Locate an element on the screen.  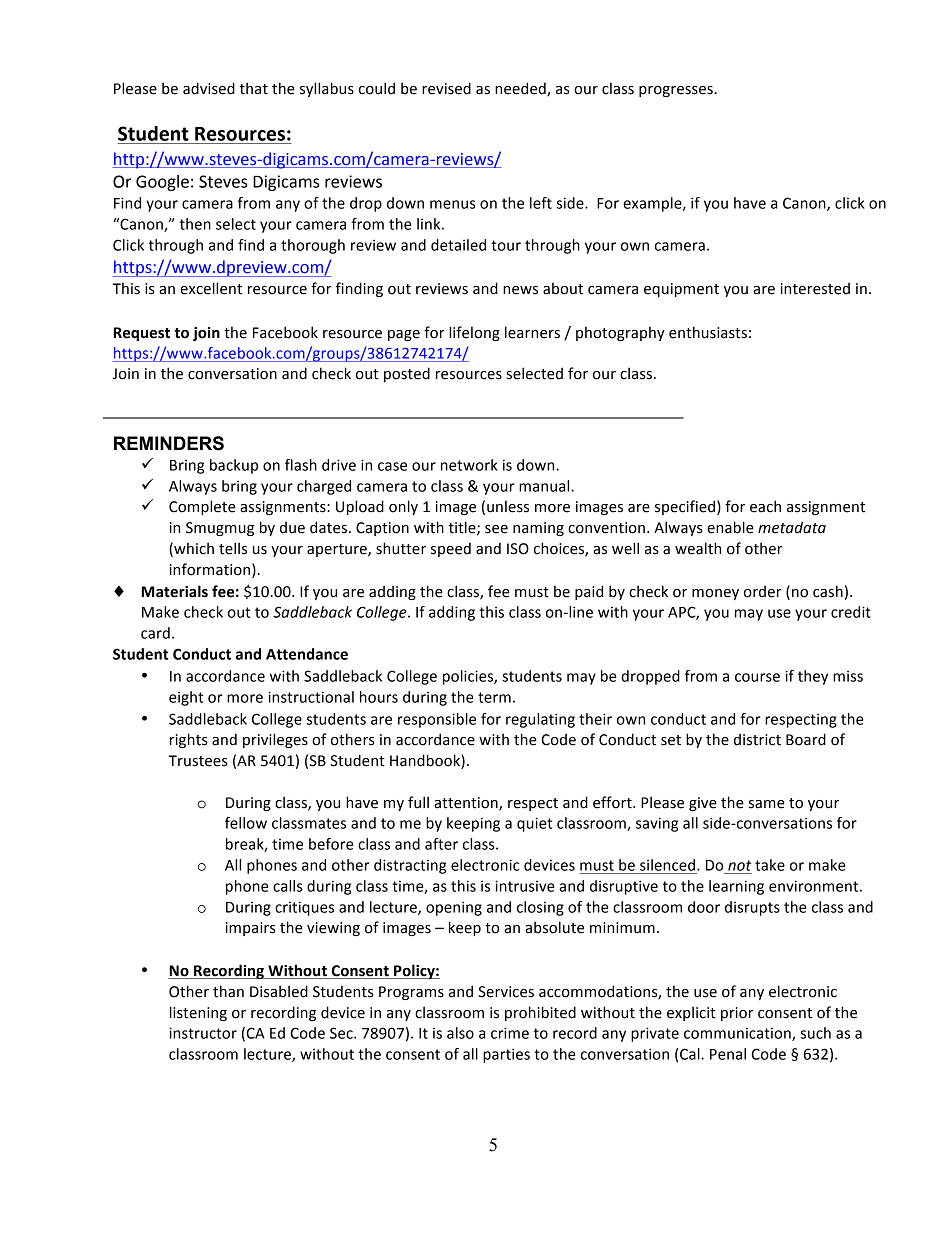
crime is located at coordinates (510, 1033).
